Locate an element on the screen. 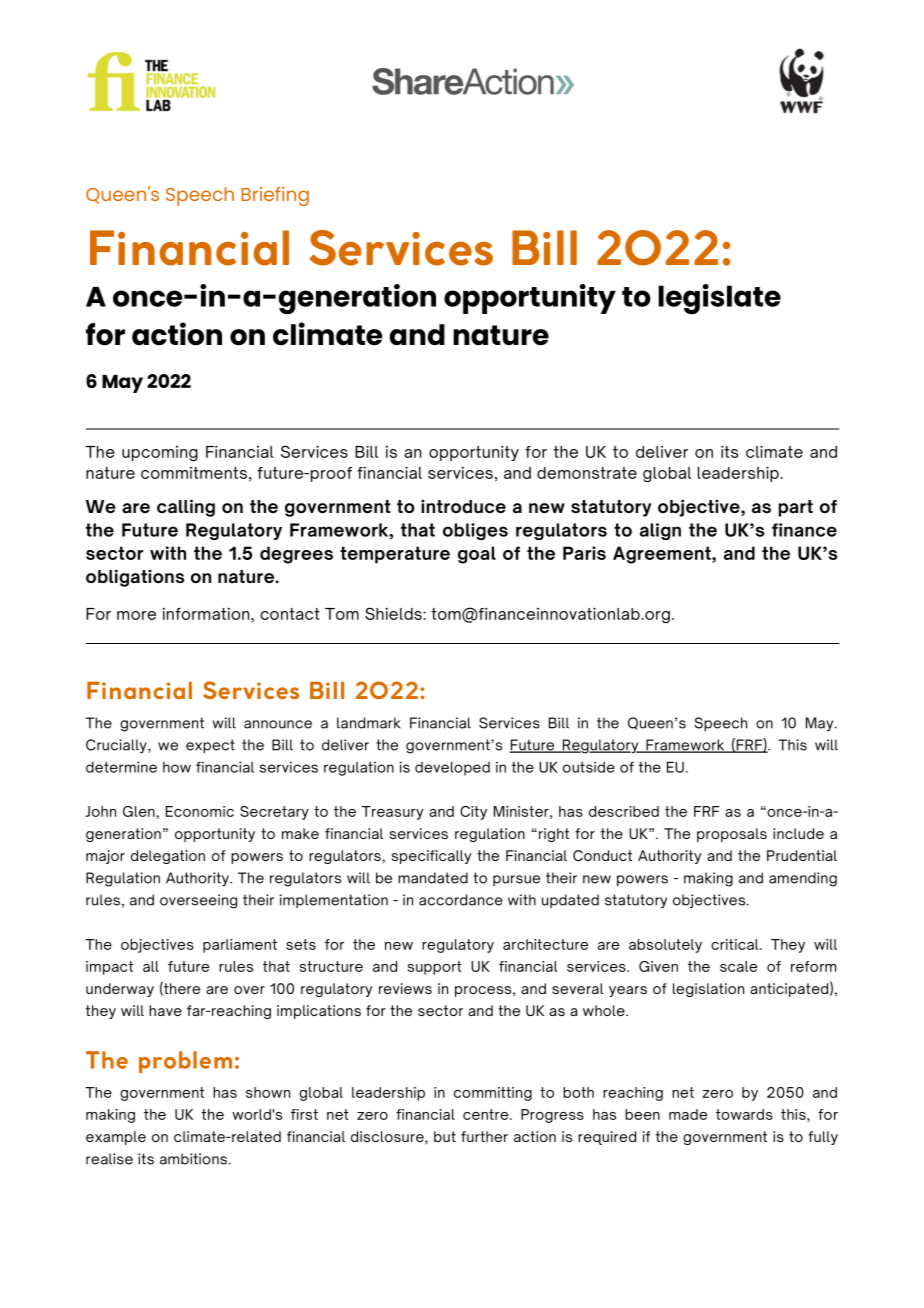 The width and height of the screenshot is (924, 1308). information is located at coordinates (207, 614).
